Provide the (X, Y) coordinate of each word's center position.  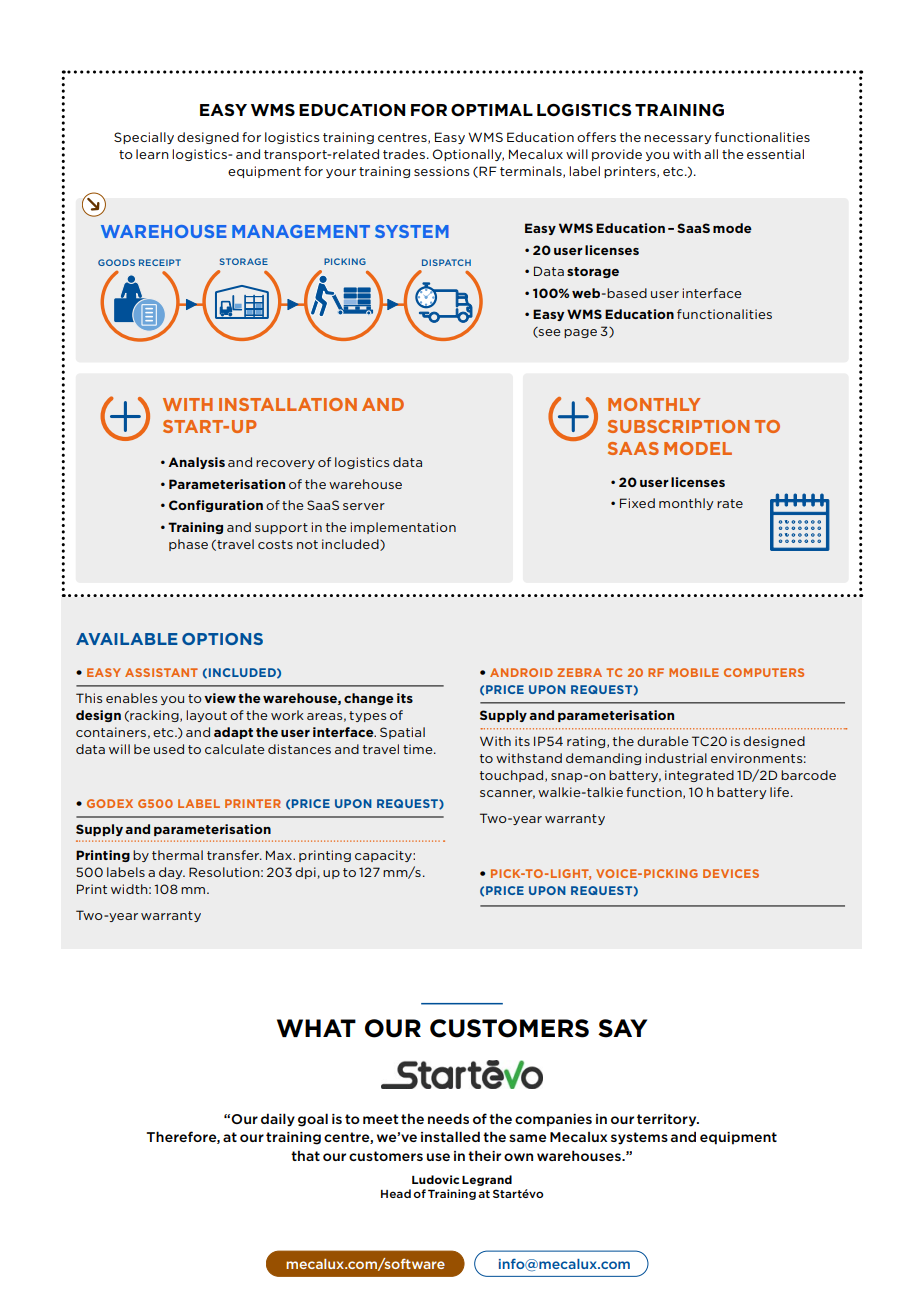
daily (278, 1120)
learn (152, 154)
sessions (442, 171)
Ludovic (435, 1179)
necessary (678, 139)
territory (668, 1120)
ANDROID (521, 672)
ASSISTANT (161, 672)
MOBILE (694, 672)
